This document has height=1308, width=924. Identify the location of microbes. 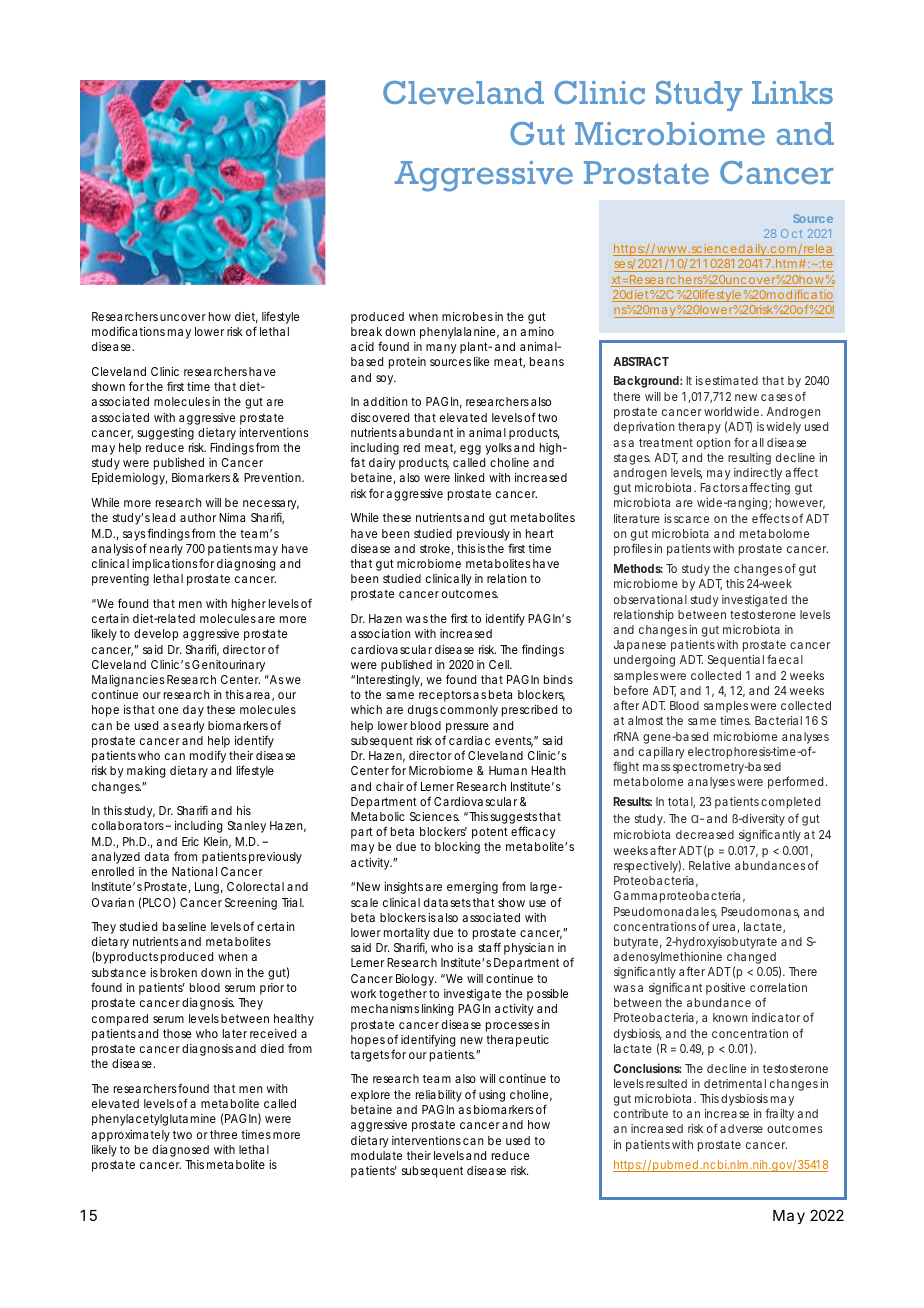
(467, 316).
